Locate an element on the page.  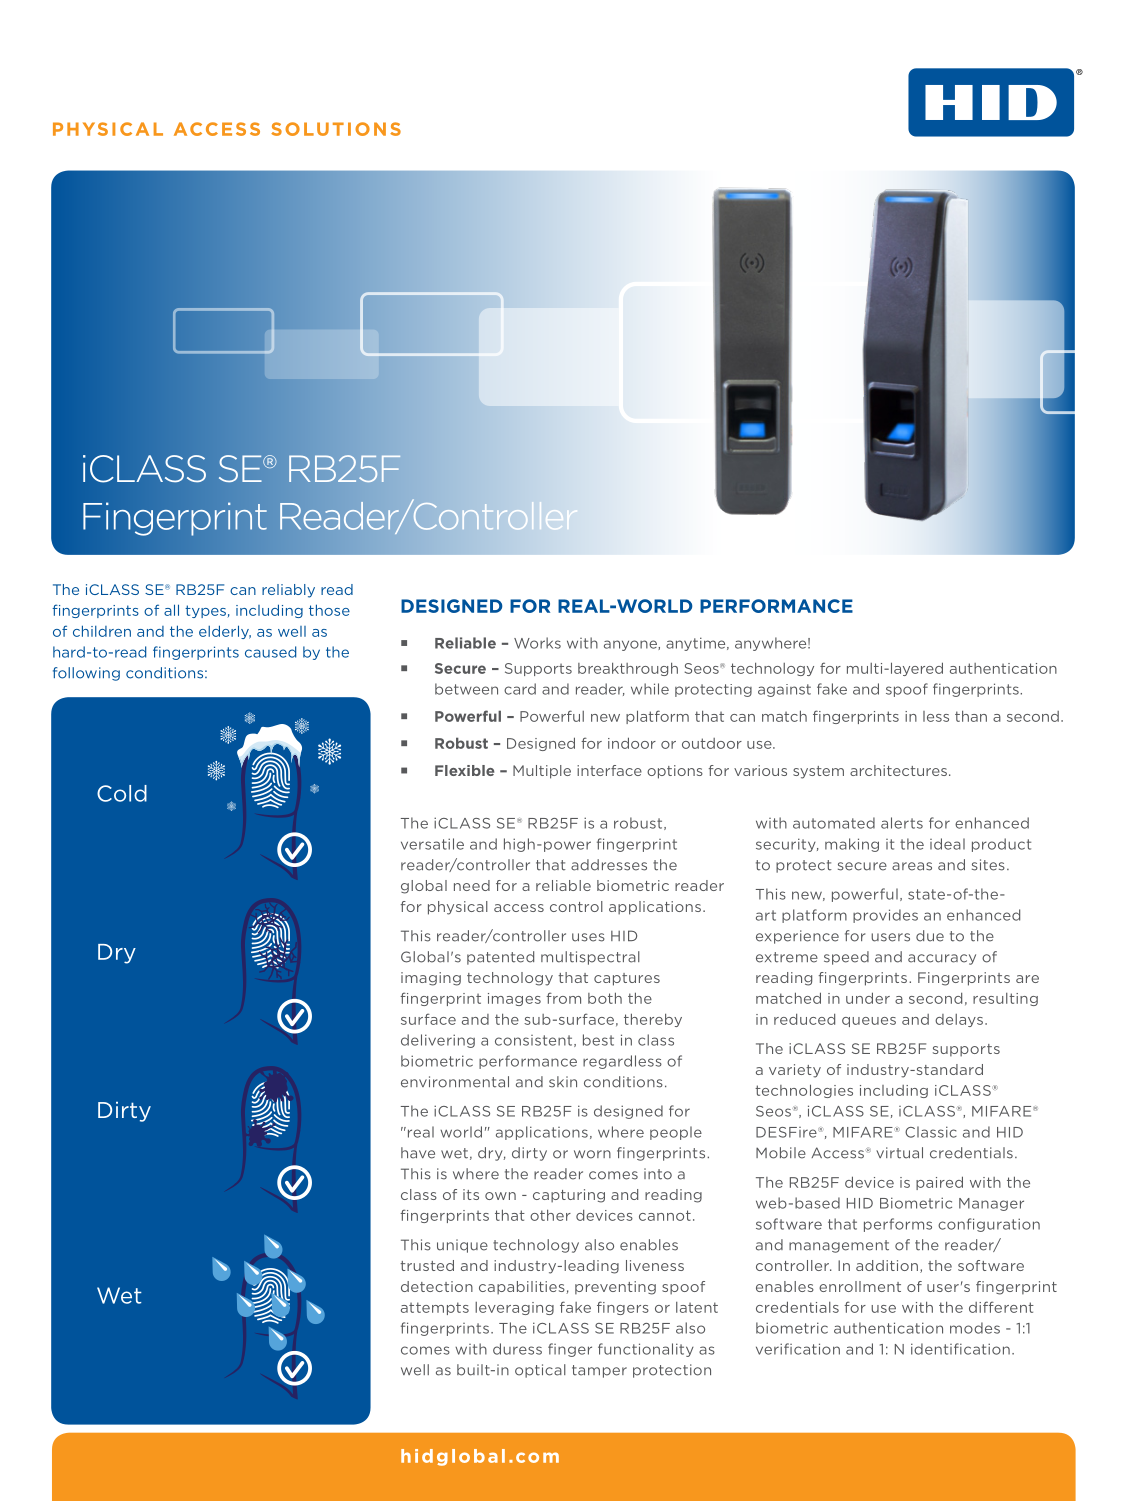
against is located at coordinates (784, 690).
